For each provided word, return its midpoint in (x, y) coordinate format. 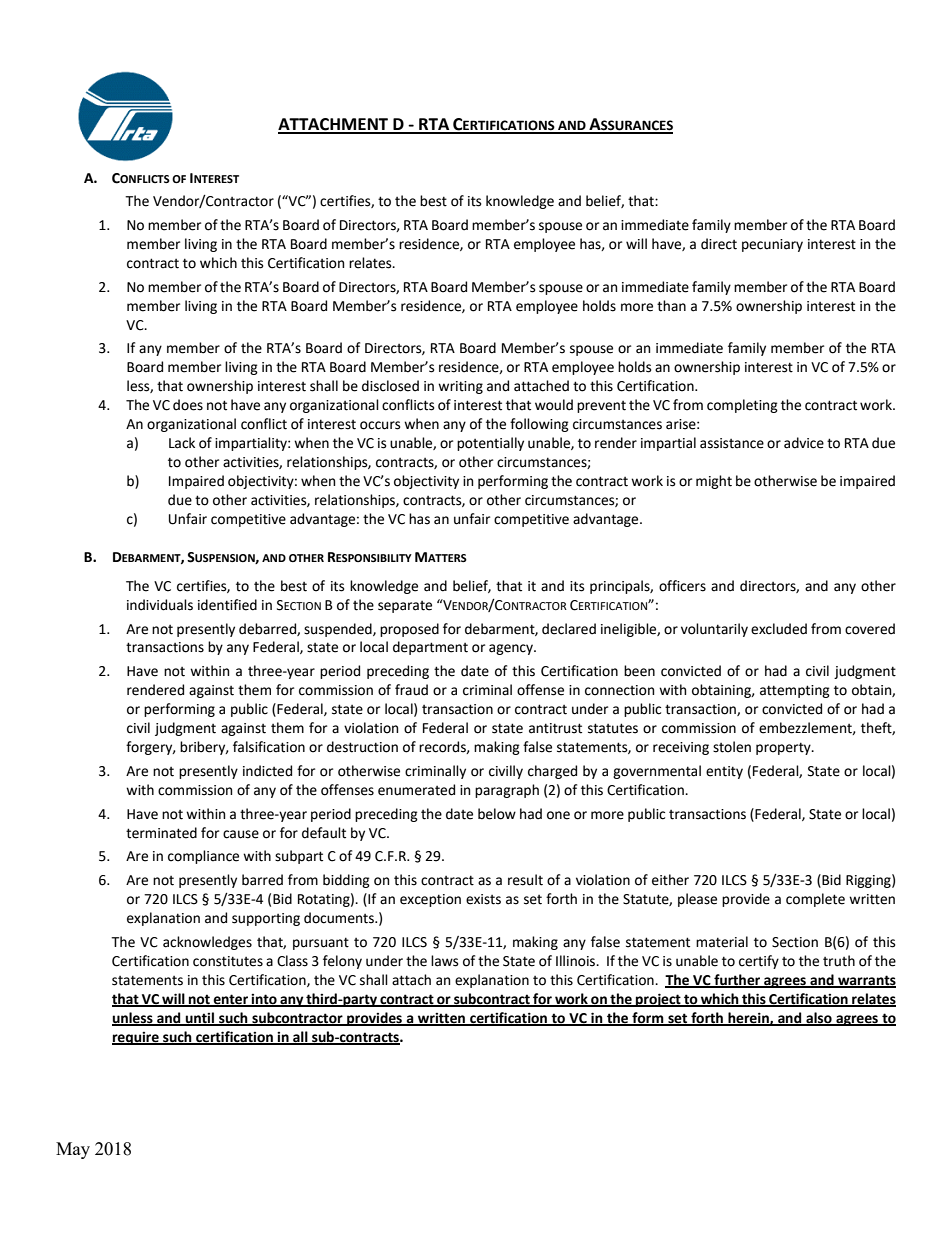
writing (460, 387)
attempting (795, 691)
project (658, 1000)
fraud (411, 690)
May (73, 1150)
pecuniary (772, 245)
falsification (269, 747)
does (188, 405)
